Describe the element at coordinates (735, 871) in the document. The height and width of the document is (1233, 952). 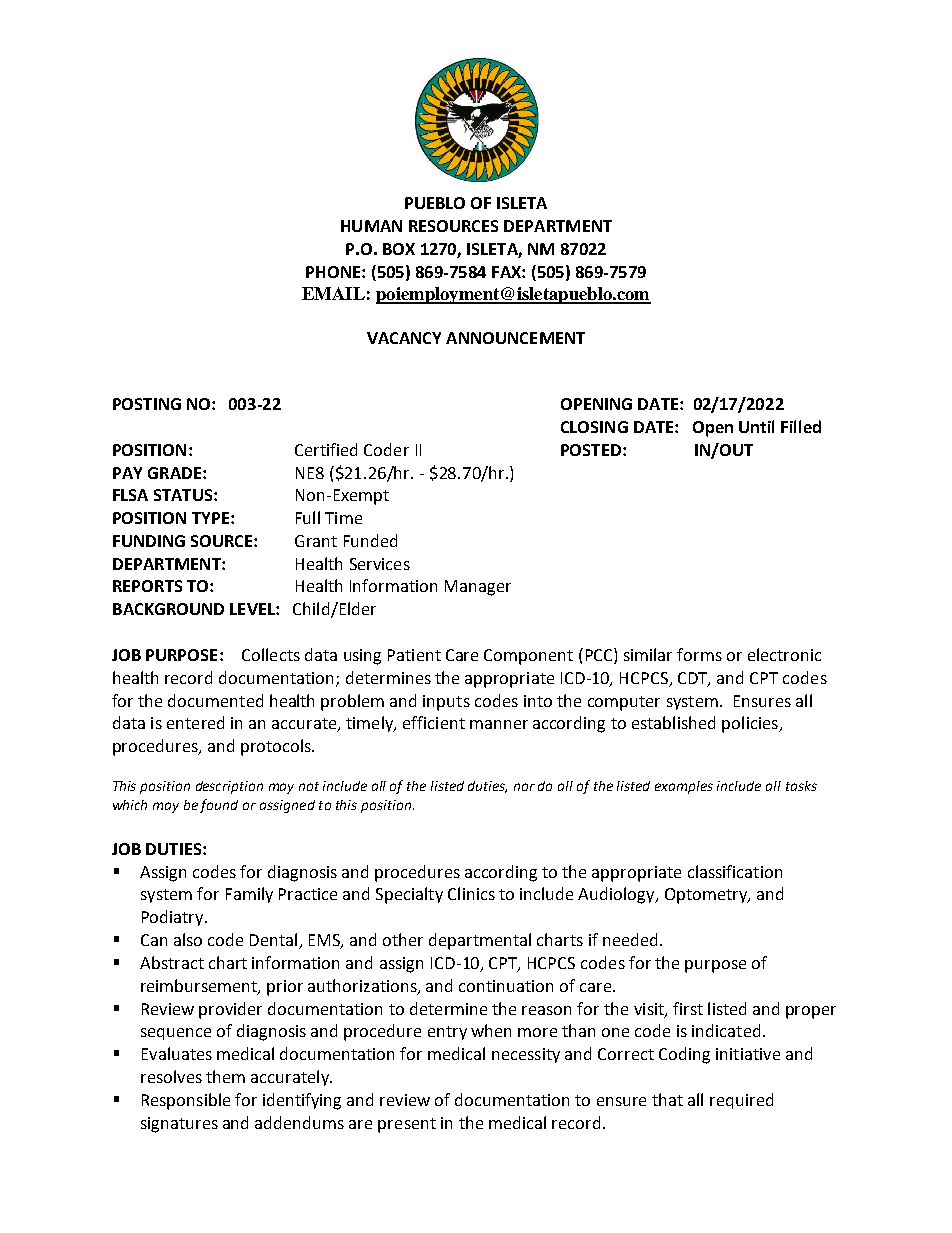
I see `classification` at that location.
